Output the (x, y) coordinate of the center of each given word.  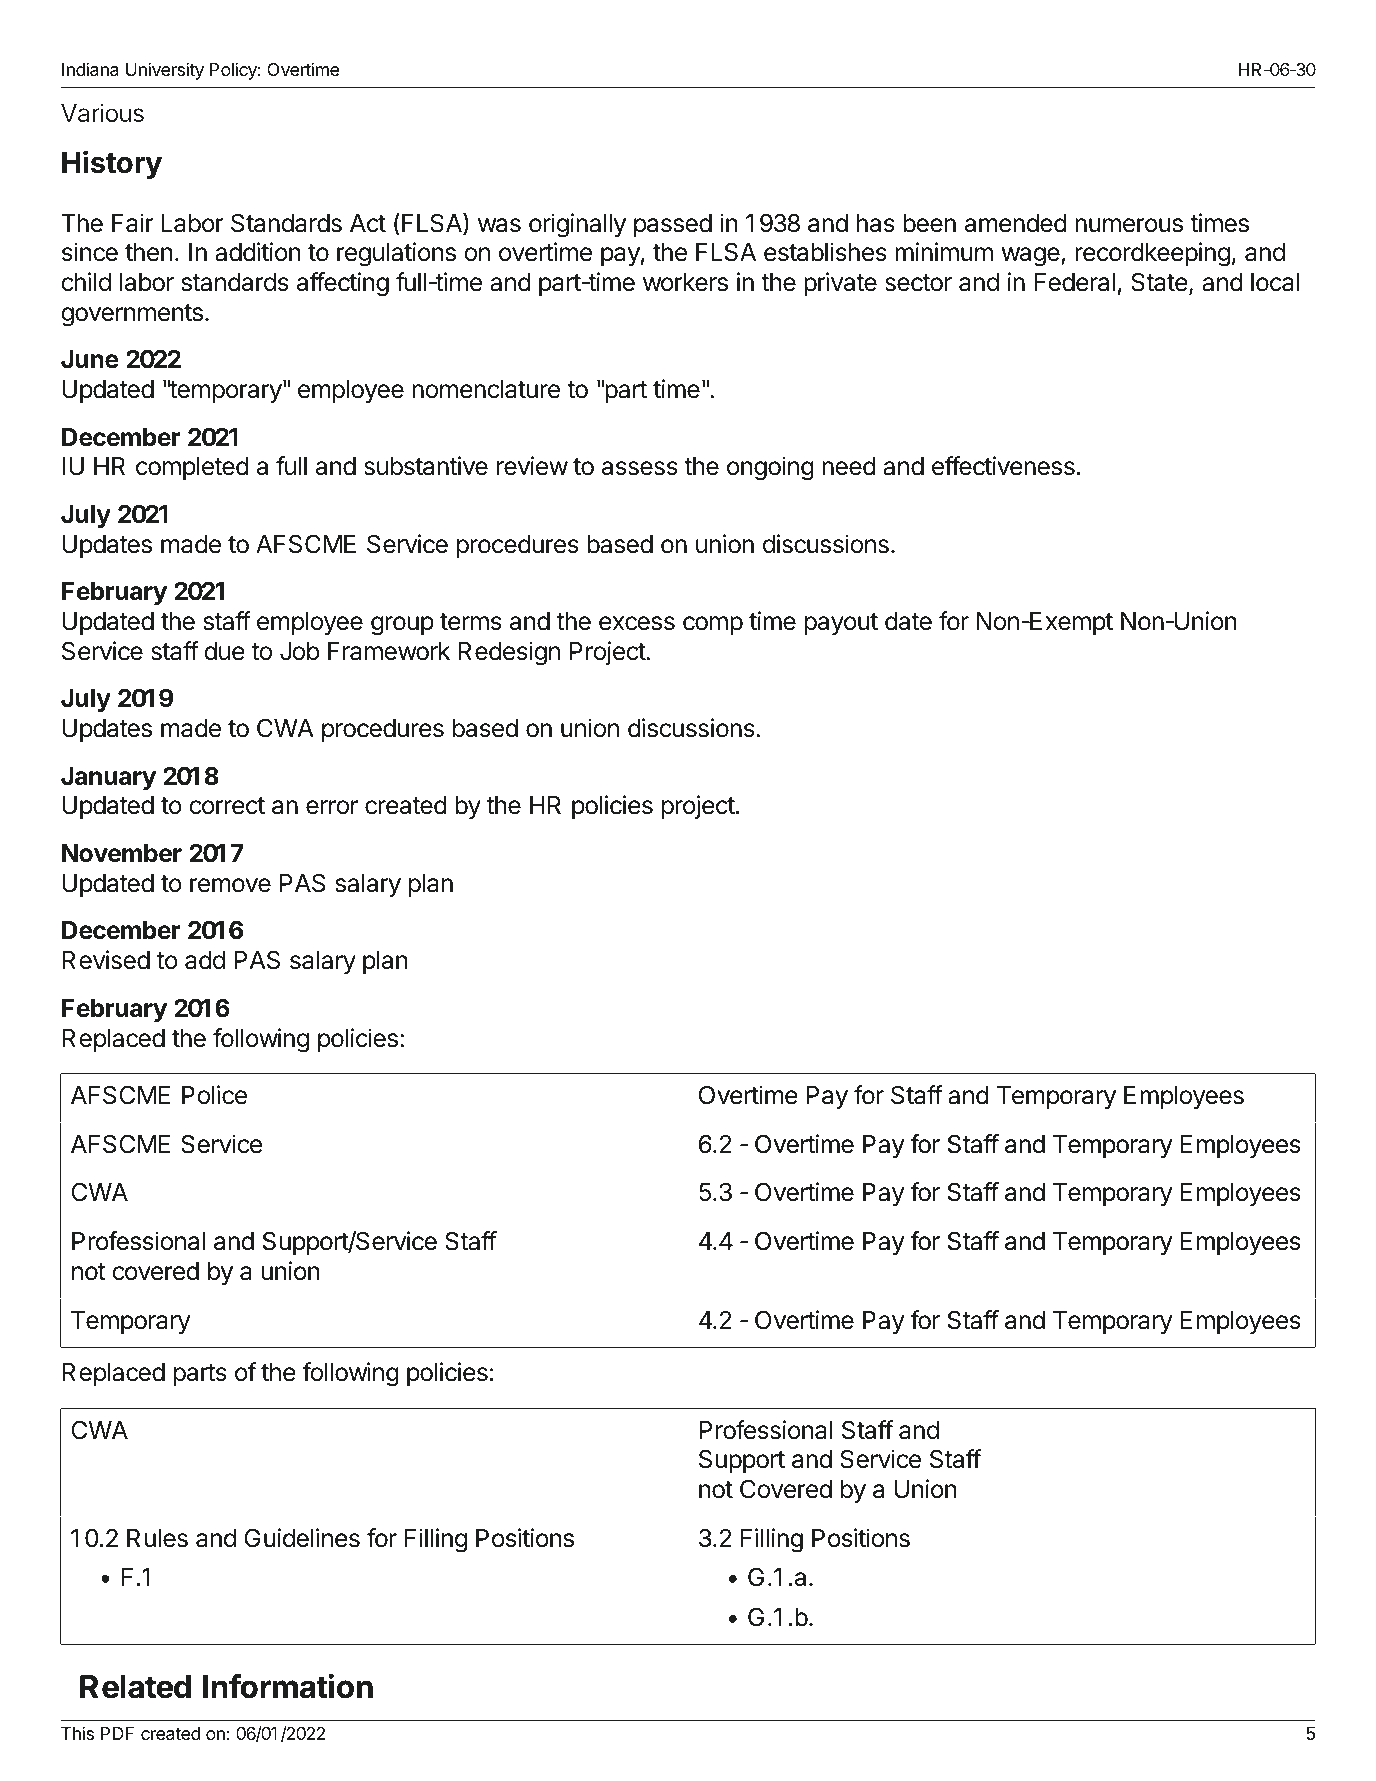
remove (230, 885)
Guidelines (302, 1538)
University (165, 71)
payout (841, 624)
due (224, 651)
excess (637, 623)
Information (288, 1686)
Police (214, 1095)
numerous (1129, 225)
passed (673, 225)
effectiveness (1003, 466)
